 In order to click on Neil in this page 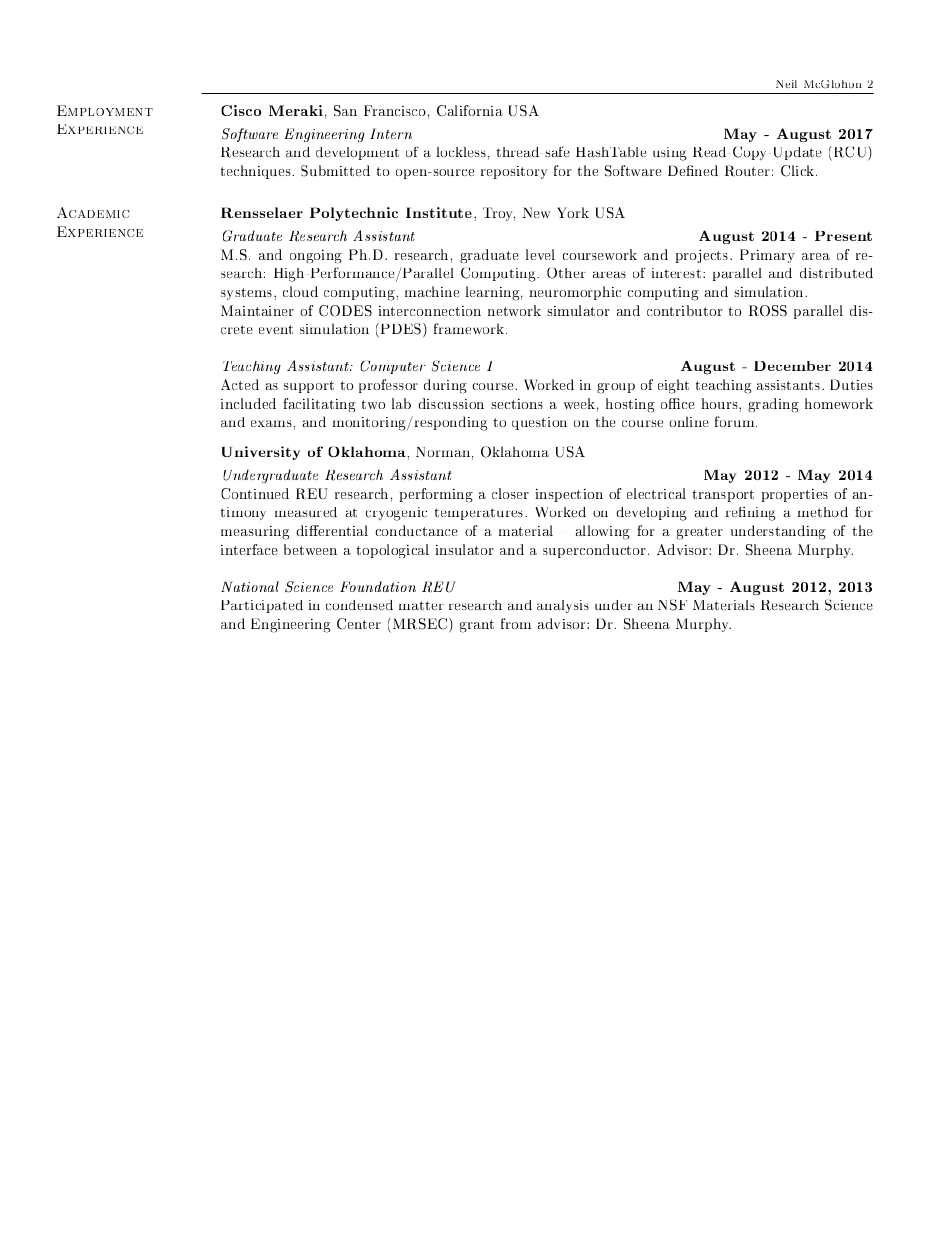, I will do `click(786, 84)`.
